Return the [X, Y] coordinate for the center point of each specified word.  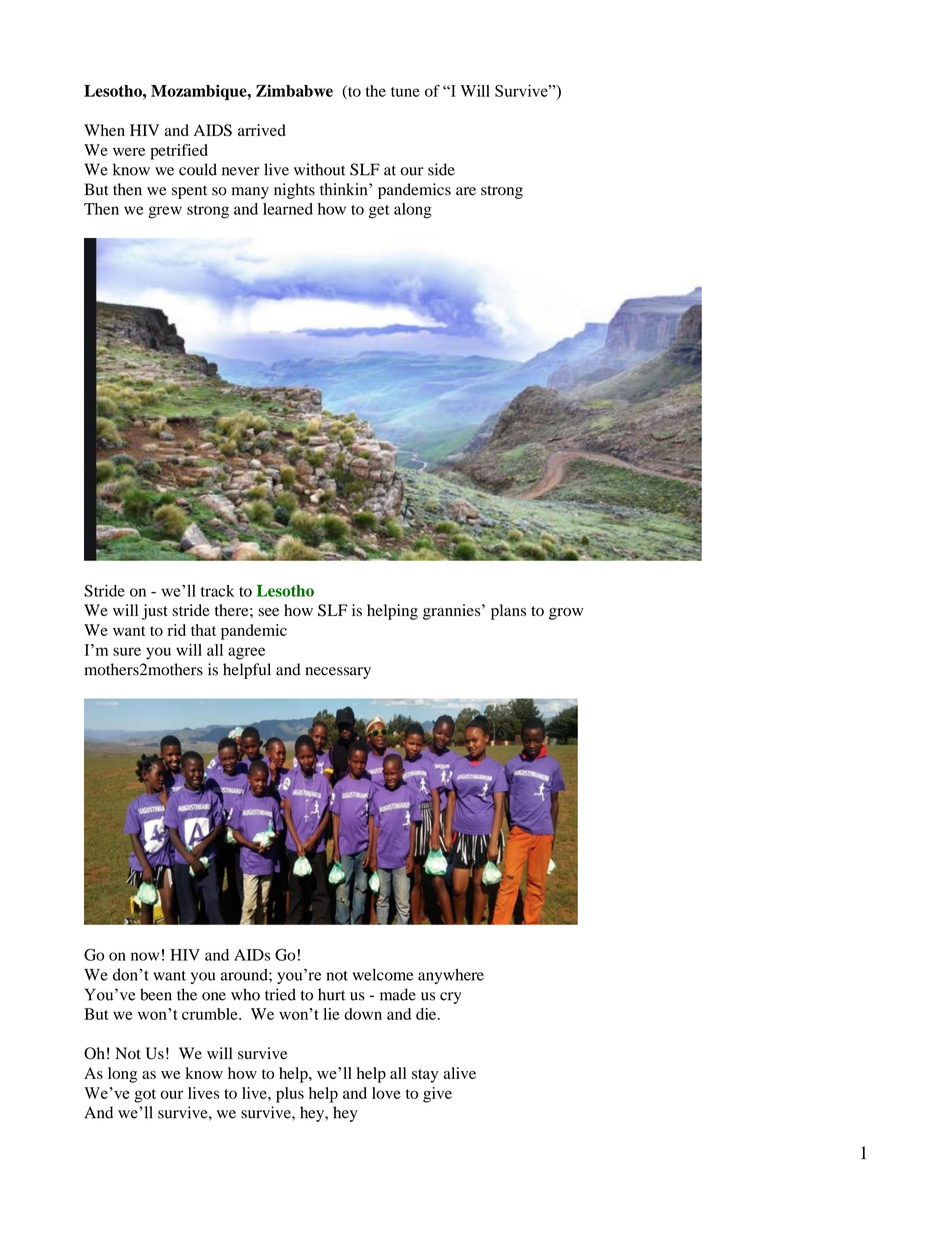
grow [566, 614]
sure [127, 651]
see [268, 612]
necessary [338, 673]
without [320, 169]
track [217, 591]
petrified [179, 152]
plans [508, 612]
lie [331, 1014]
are [466, 191]
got [145, 1096]
